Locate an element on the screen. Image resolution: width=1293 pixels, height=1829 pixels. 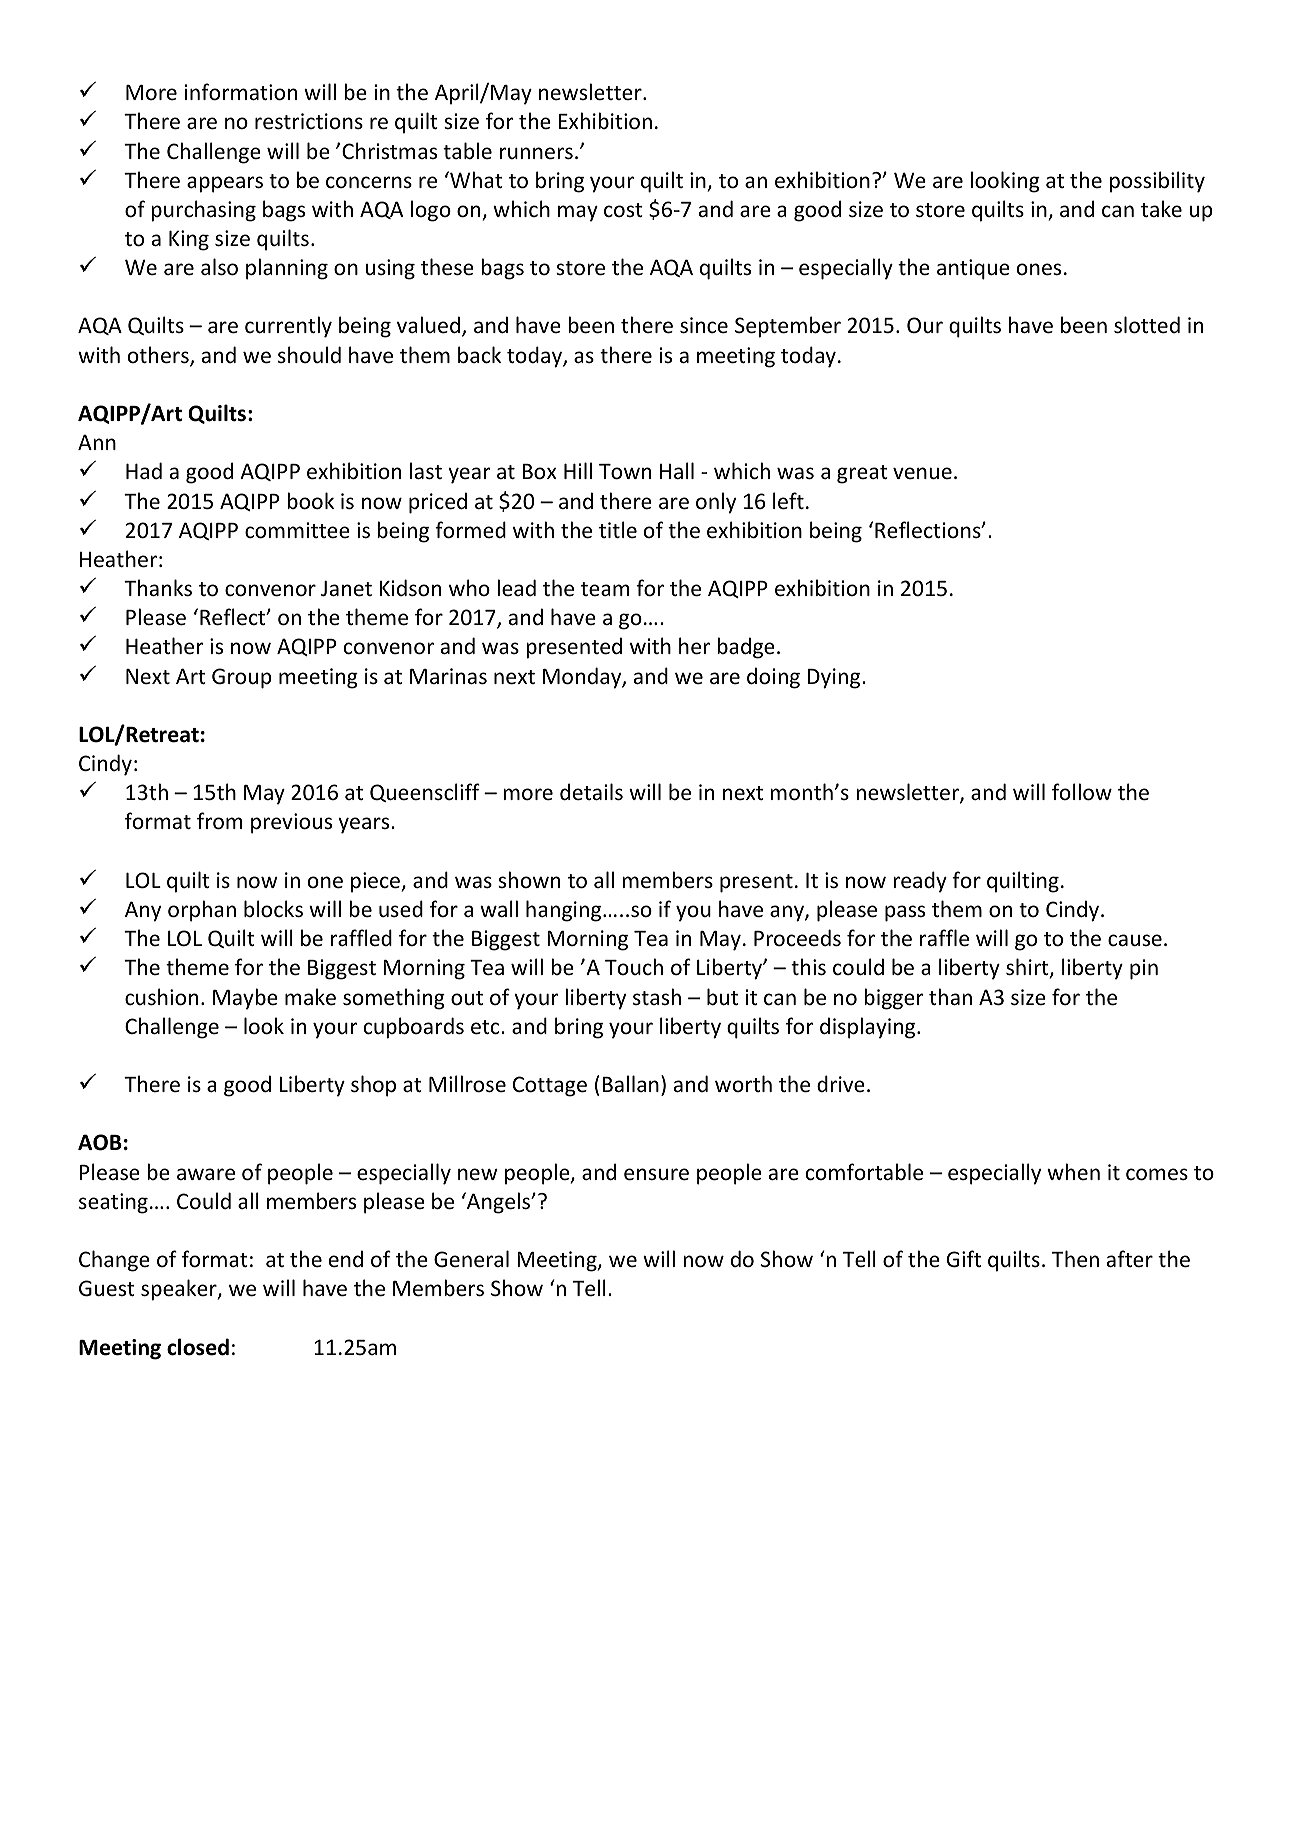
closed is located at coordinates (198, 1347).
